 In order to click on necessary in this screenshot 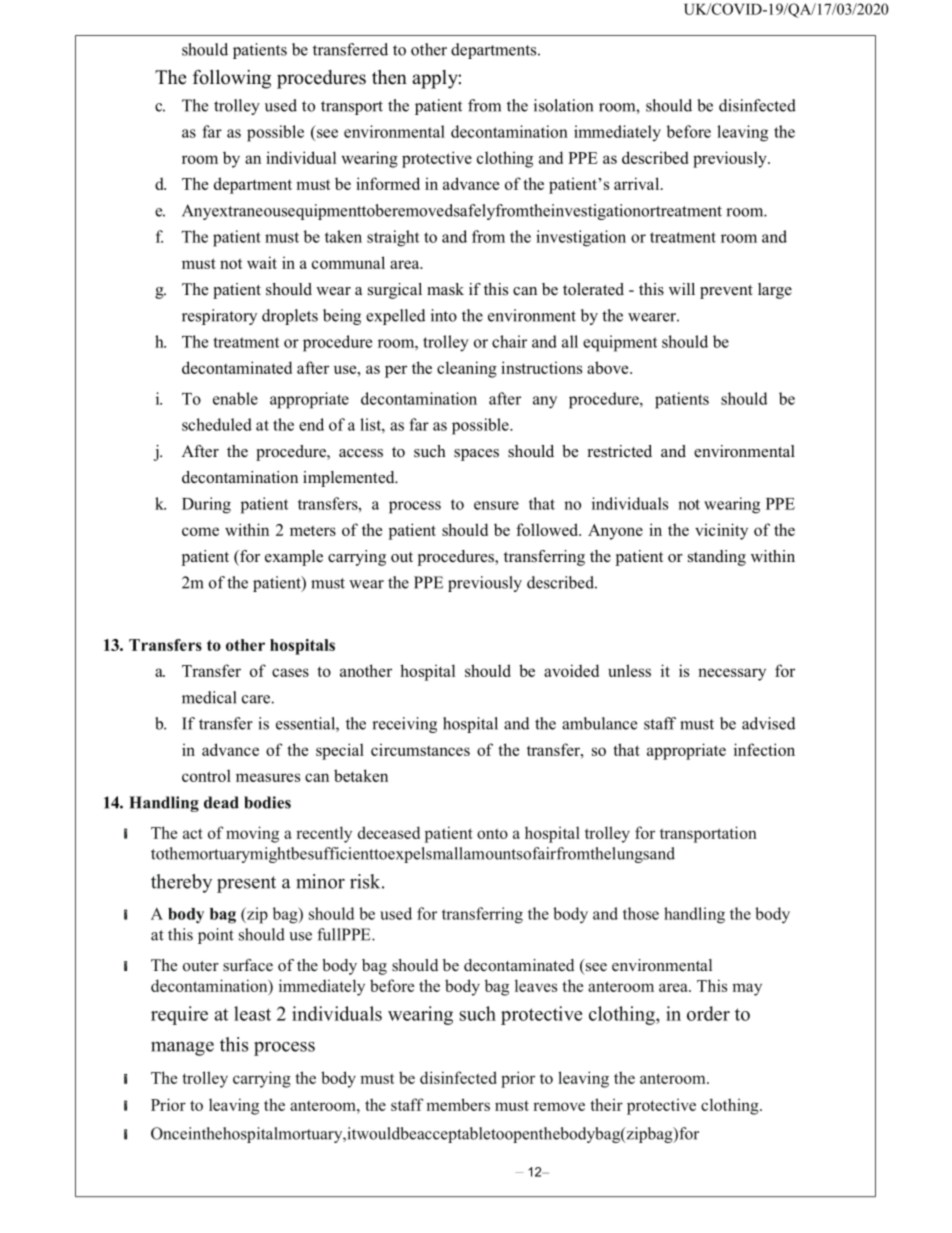, I will do `click(732, 674)`.
